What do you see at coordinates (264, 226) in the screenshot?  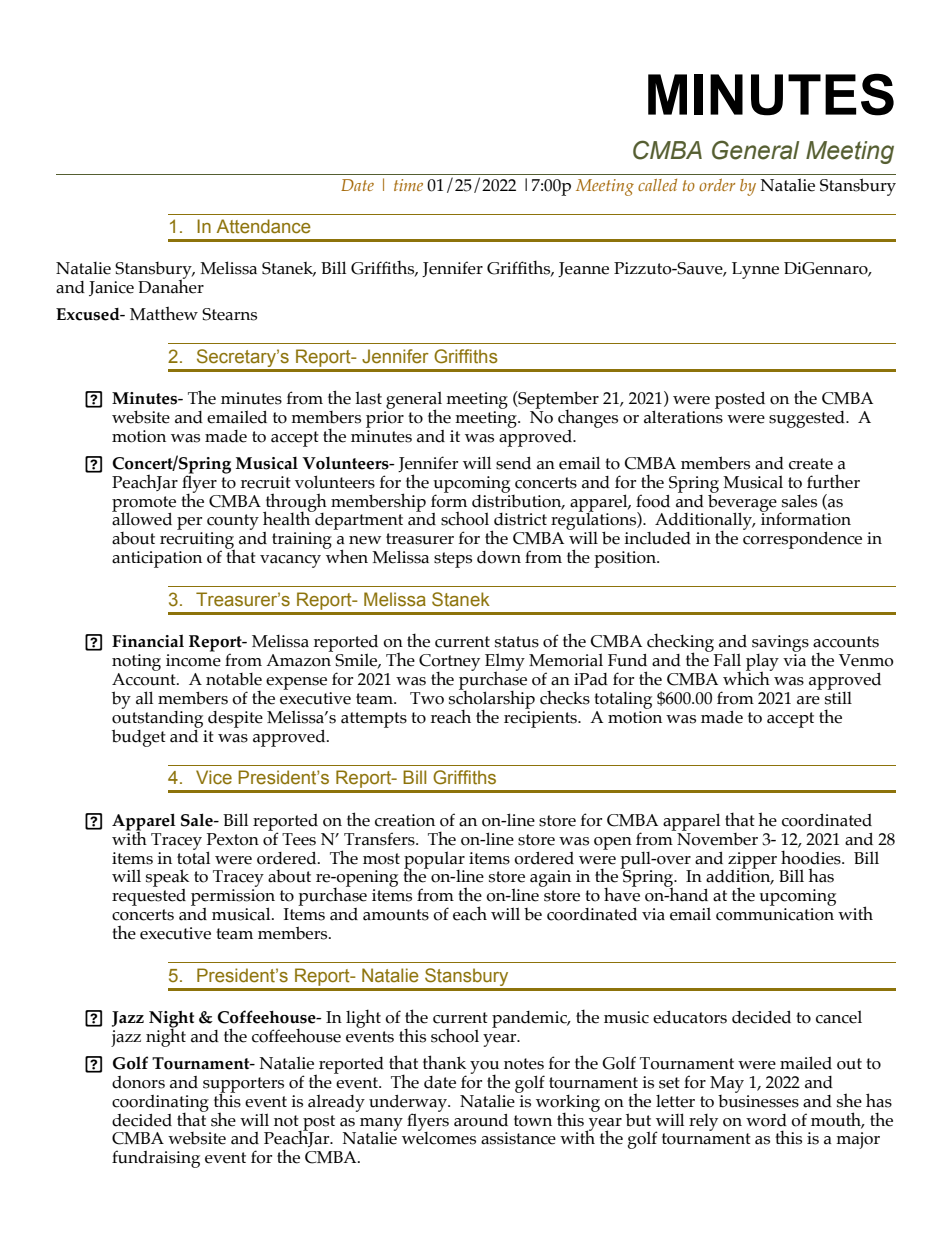 I see `Attendance` at bounding box center [264, 226].
